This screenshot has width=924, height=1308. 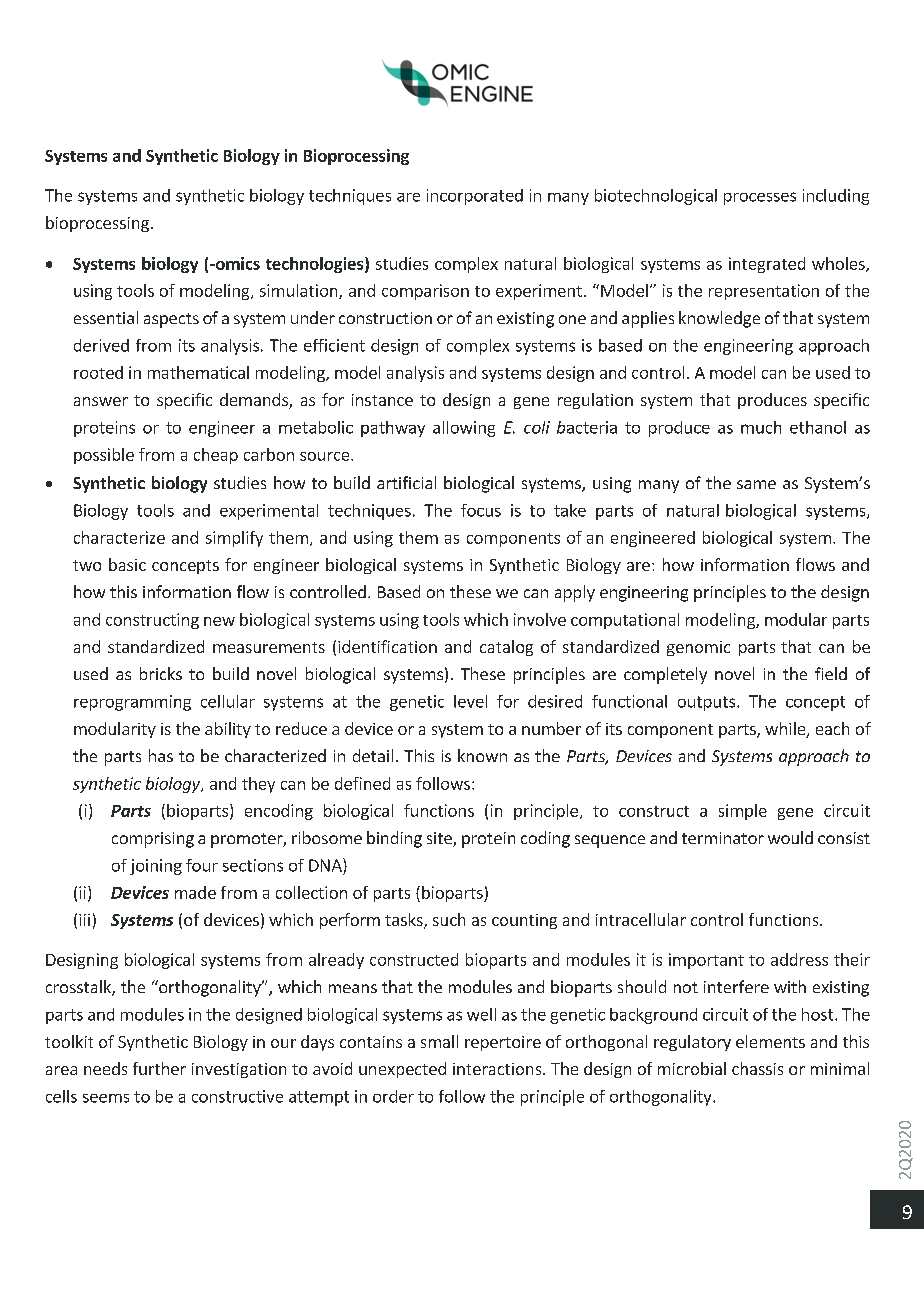 What do you see at coordinates (482, 755) in the screenshot?
I see `known` at bounding box center [482, 755].
